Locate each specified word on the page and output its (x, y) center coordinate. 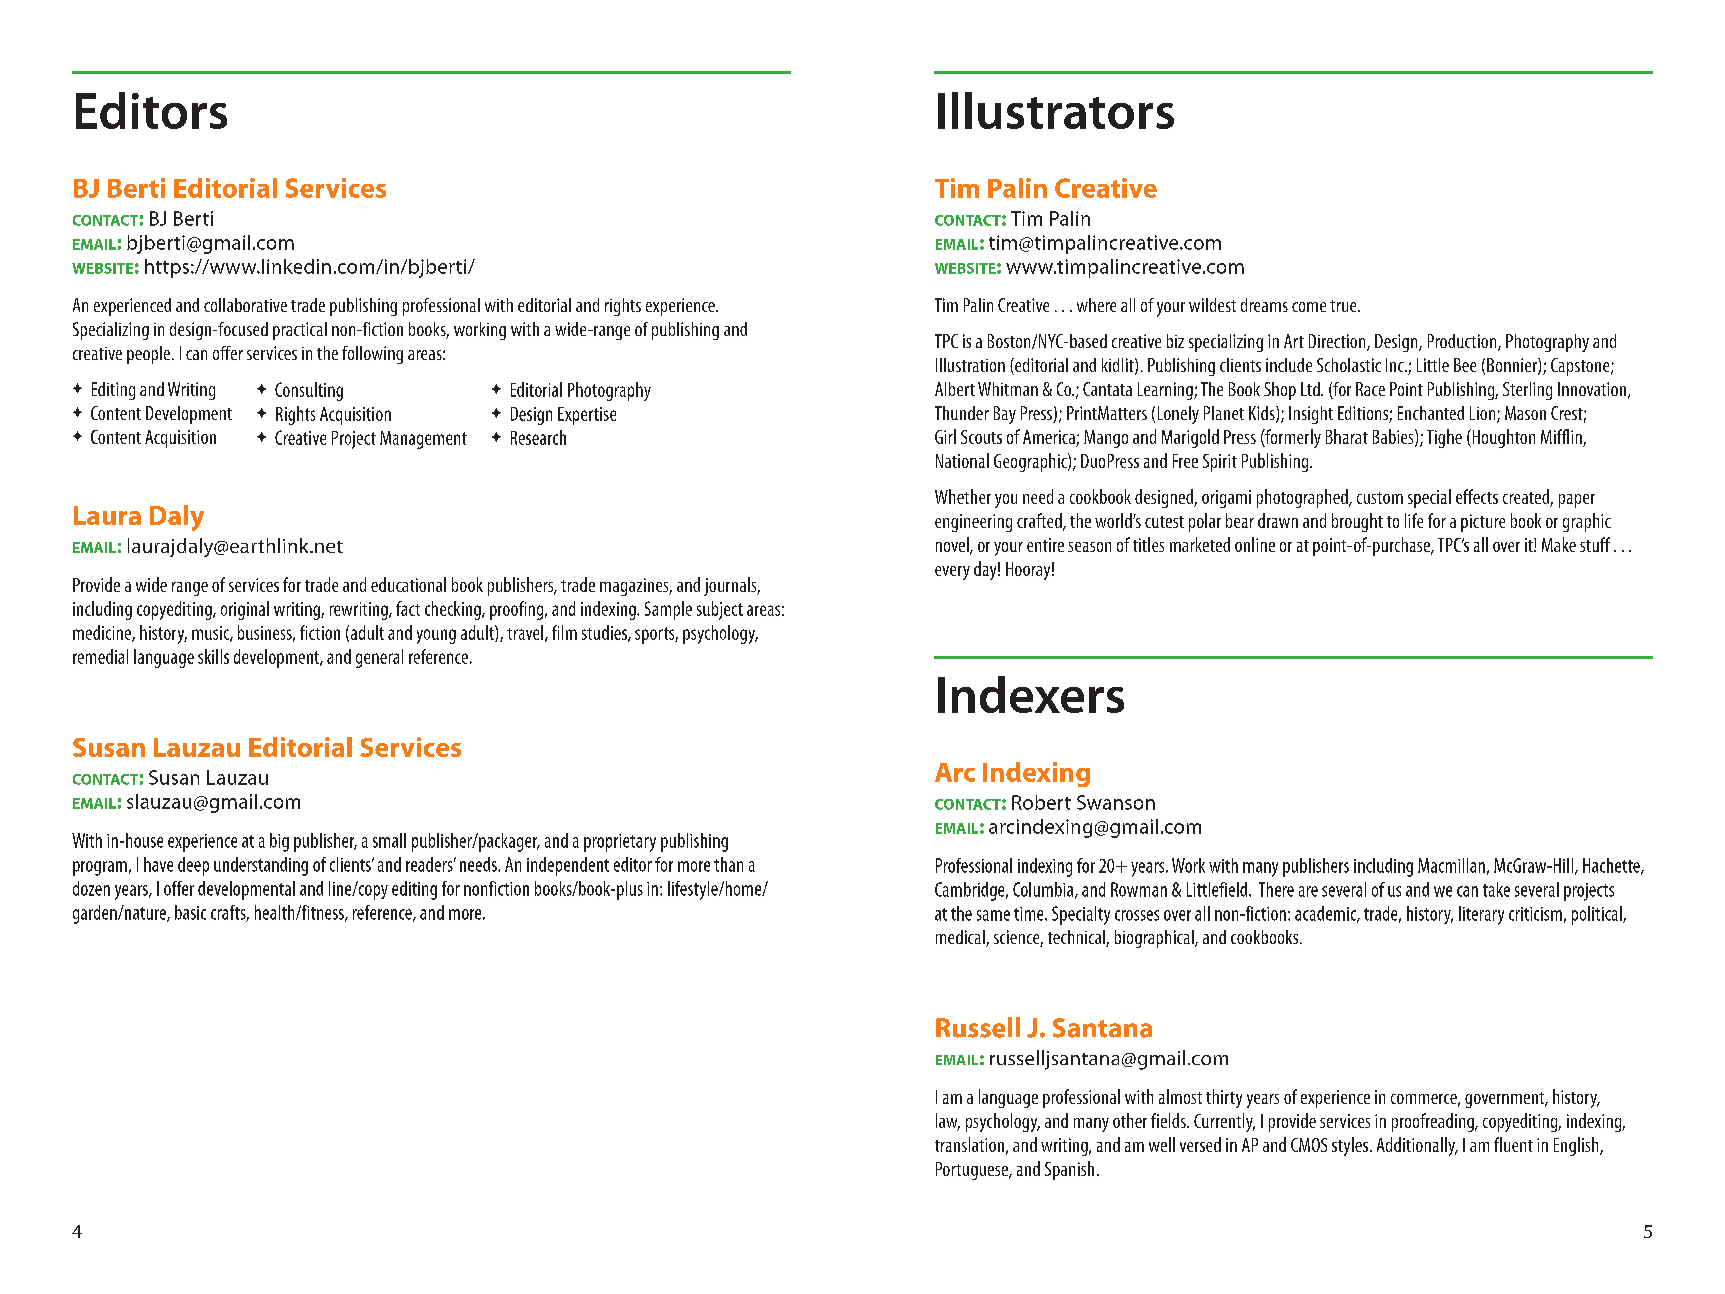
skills (213, 656)
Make (1559, 544)
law (948, 1122)
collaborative (245, 305)
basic (190, 912)
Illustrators (1056, 110)
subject (720, 610)
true (1344, 306)
